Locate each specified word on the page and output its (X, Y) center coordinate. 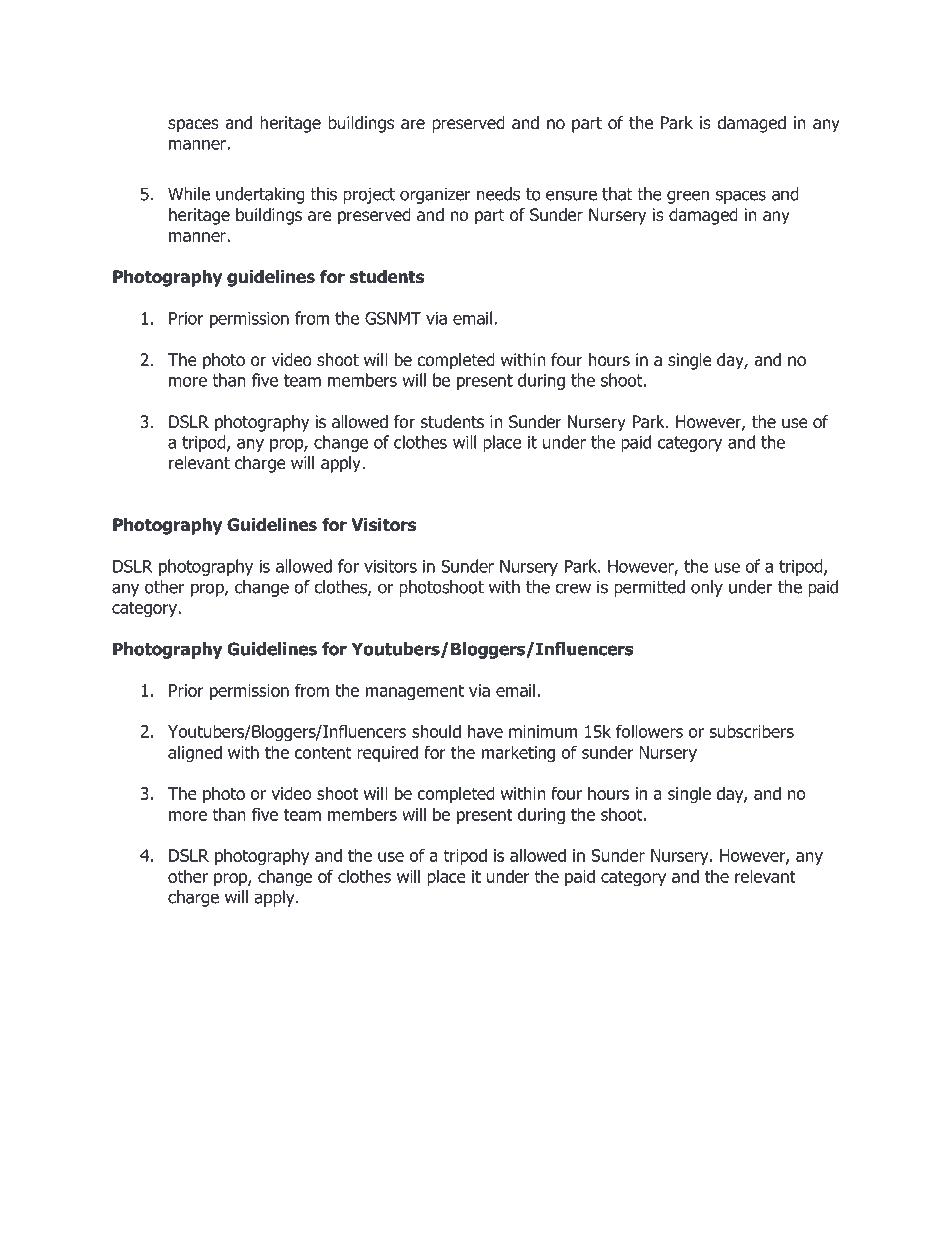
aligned (195, 754)
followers (649, 731)
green (688, 197)
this (323, 194)
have (485, 731)
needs (498, 194)
